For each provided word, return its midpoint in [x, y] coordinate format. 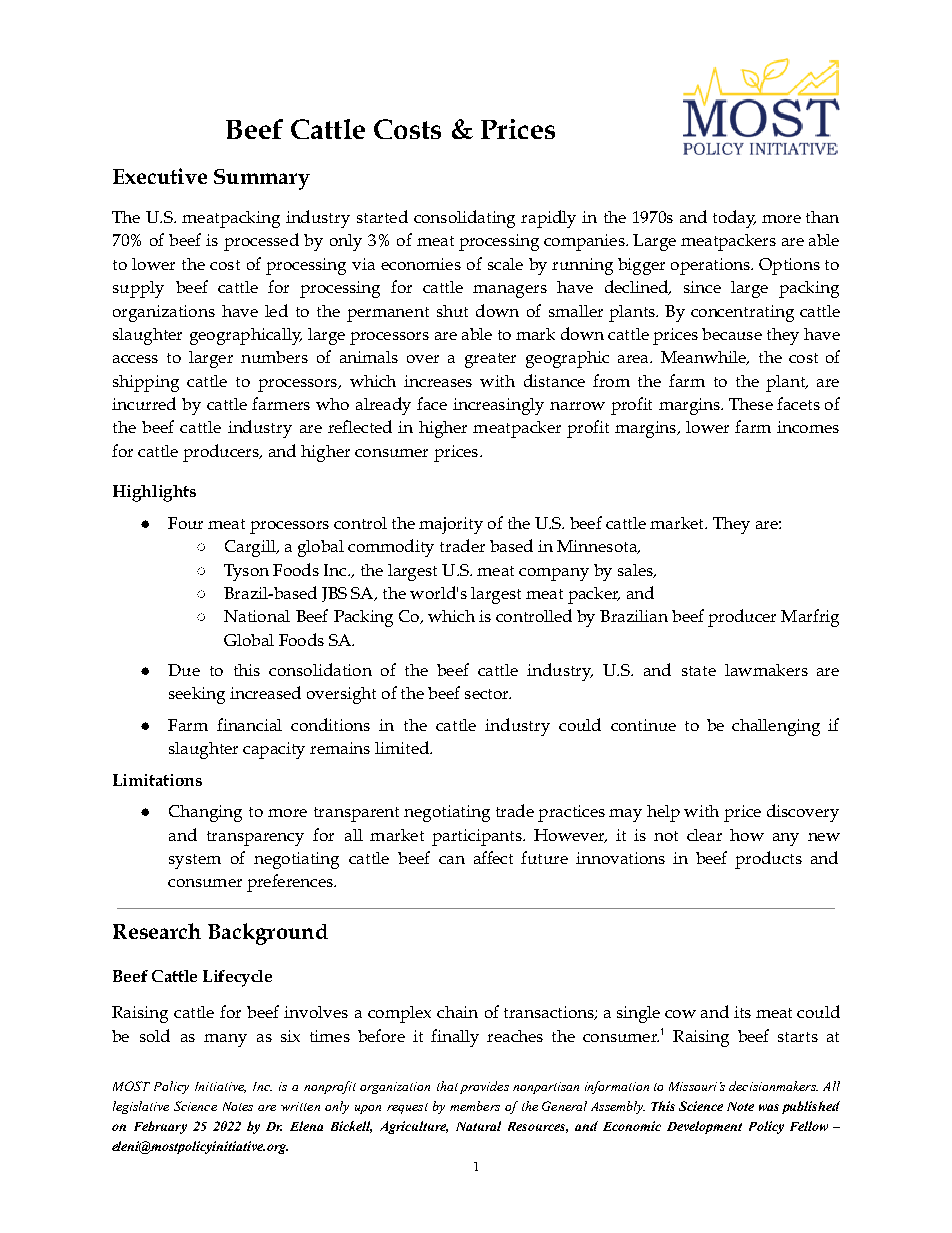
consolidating [464, 219]
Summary [262, 179]
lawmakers [766, 670]
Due [184, 670]
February [160, 1127]
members [475, 1106]
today [734, 219]
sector [488, 694]
